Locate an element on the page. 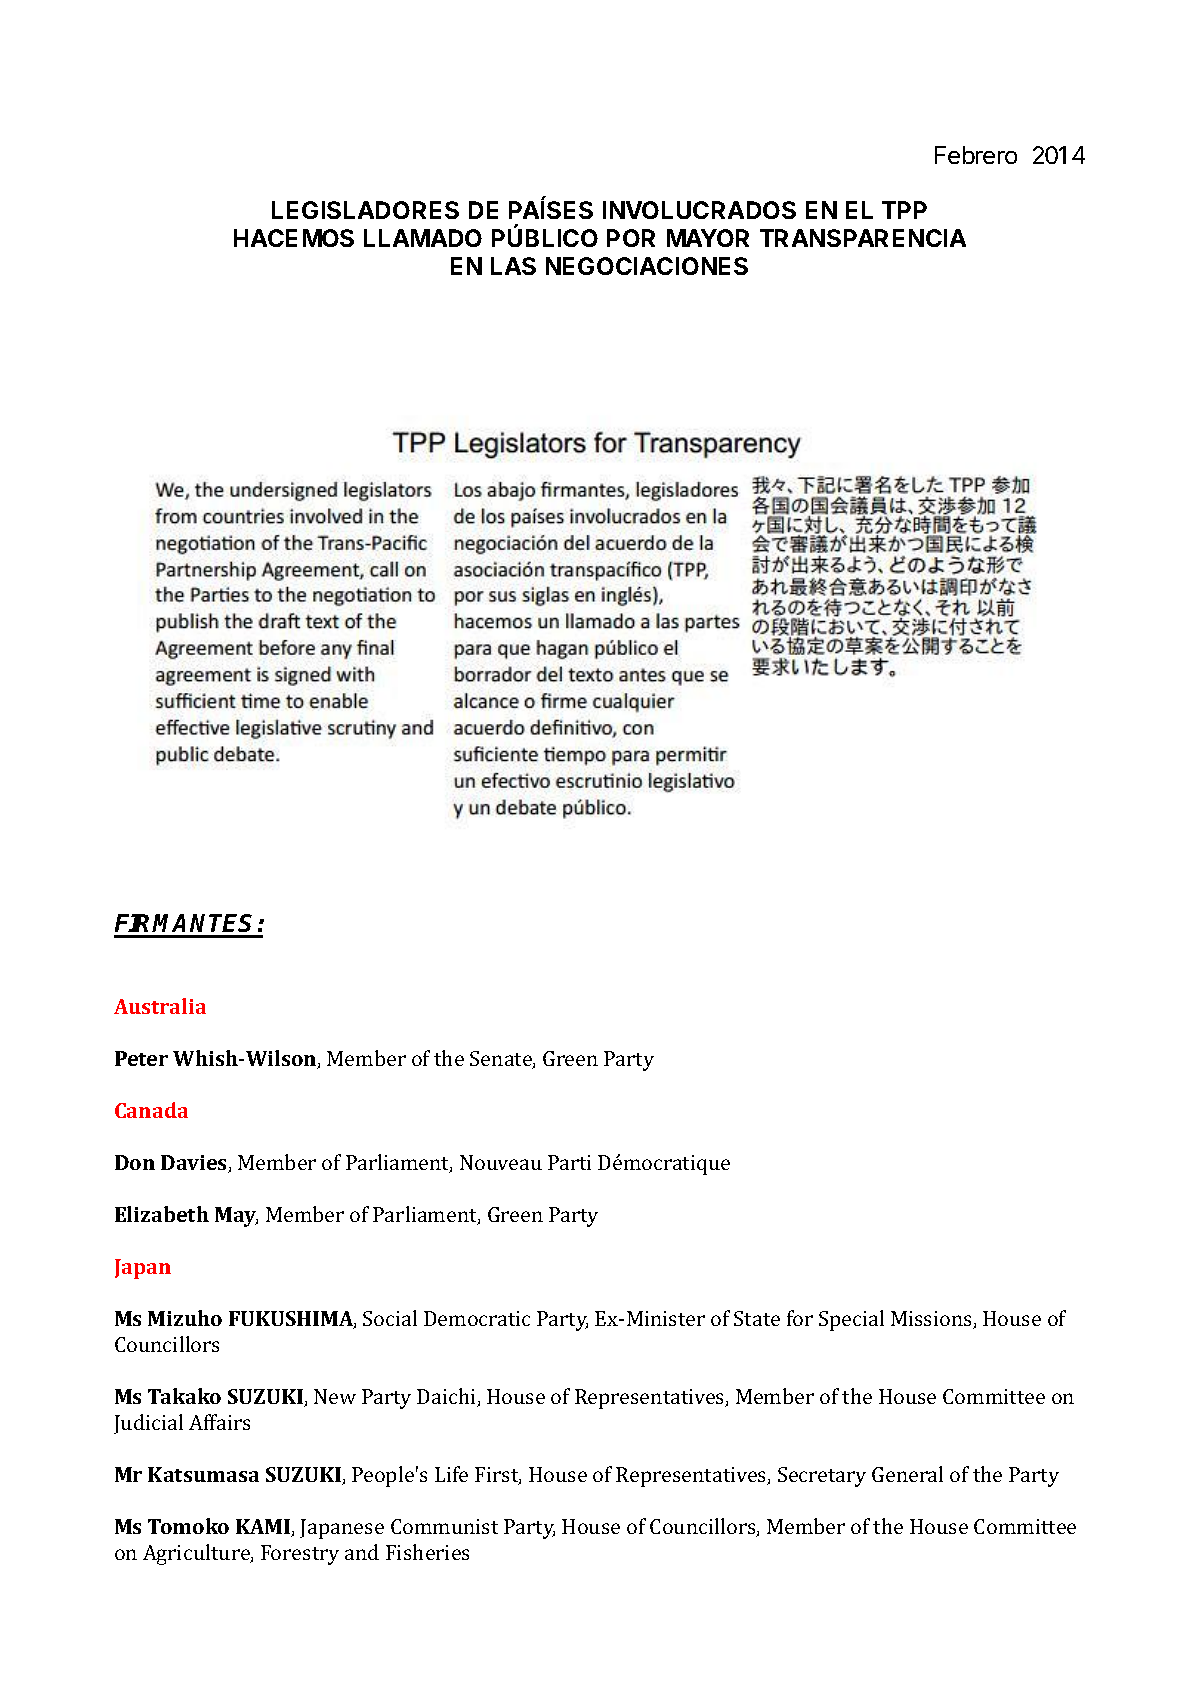 Image resolution: width=1199 pixels, height=1696 pixels. Peter is located at coordinates (141, 1058).
